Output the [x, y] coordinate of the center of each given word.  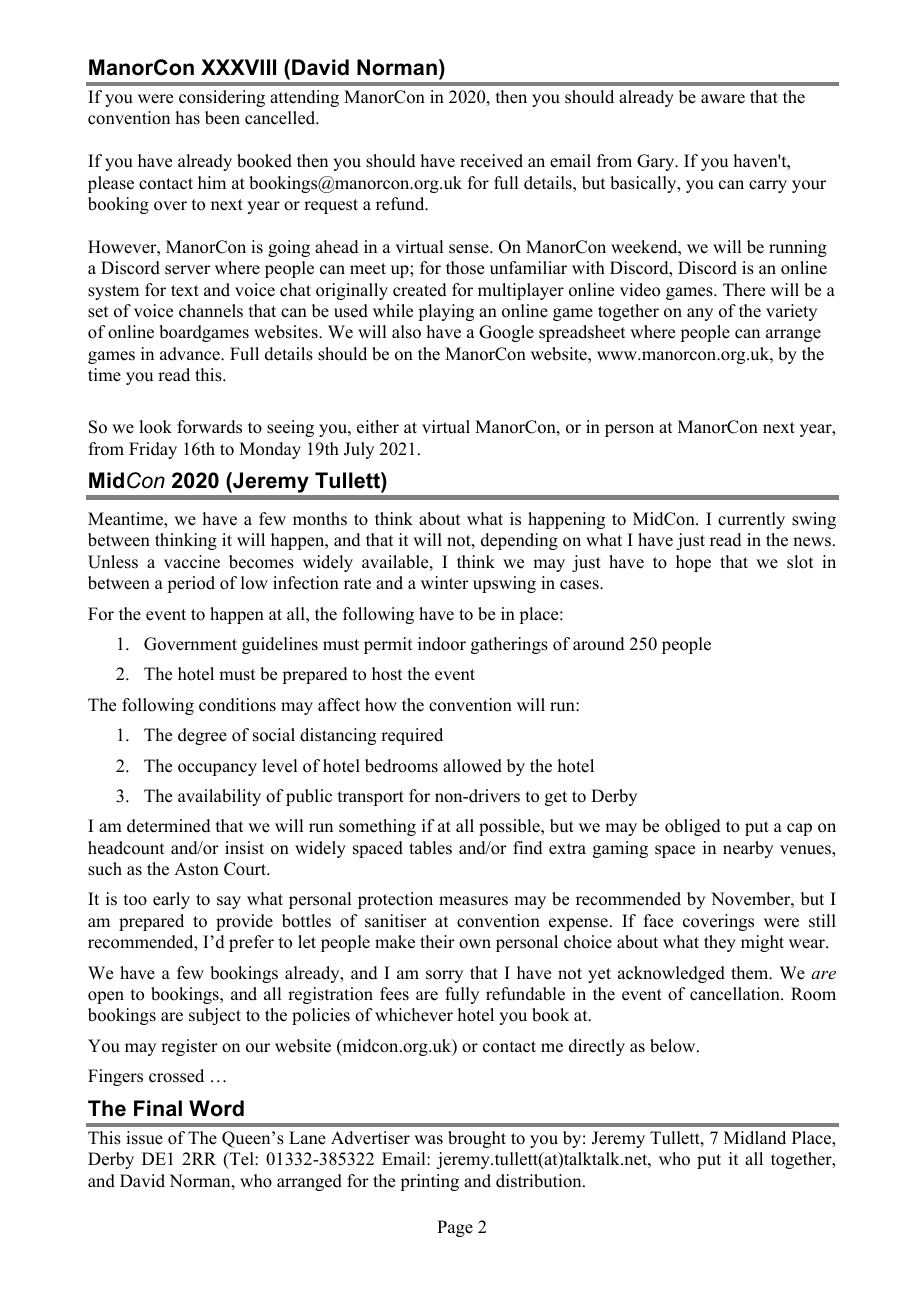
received [491, 161]
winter [445, 583]
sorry [444, 976]
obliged [693, 827]
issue [144, 1138]
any [700, 314]
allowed [472, 766]
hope [693, 563]
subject [215, 1016]
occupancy [217, 769]
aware [723, 99]
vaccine [192, 562]
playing [446, 312]
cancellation [736, 994]
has [188, 118]
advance [191, 354]
